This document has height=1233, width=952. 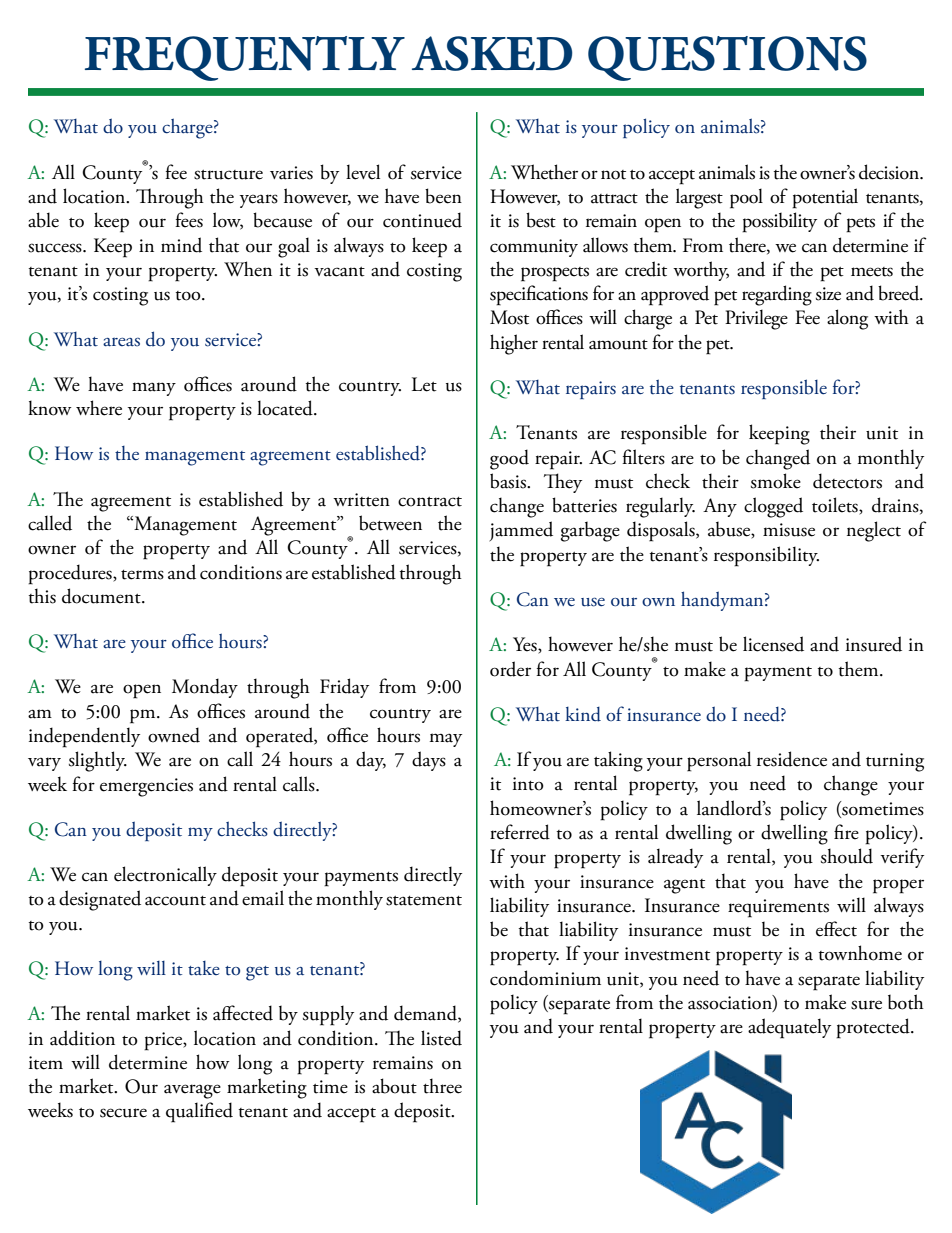 I want to click on average, so click(x=192, y=1091).
